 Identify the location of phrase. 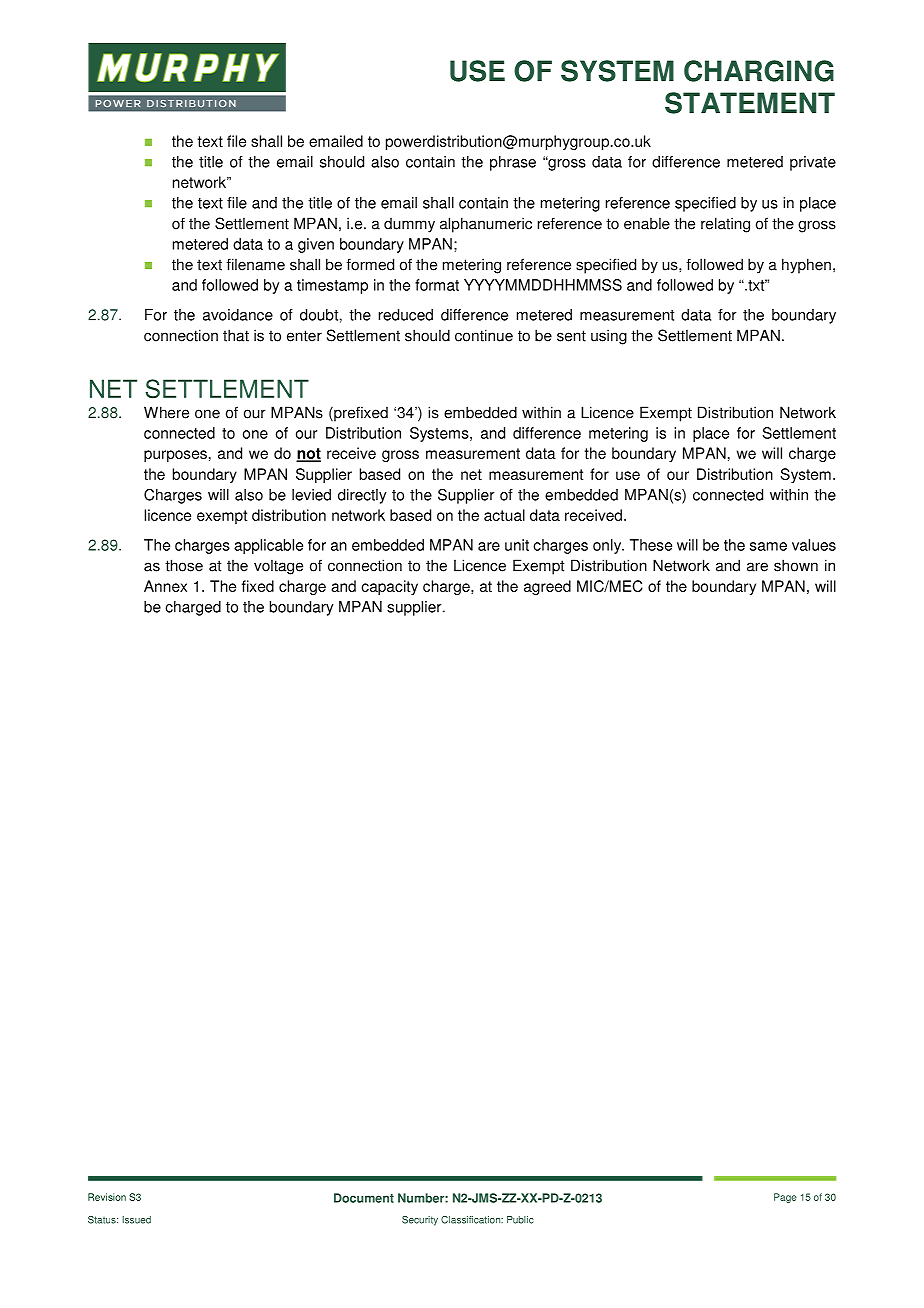
(513, 163).
